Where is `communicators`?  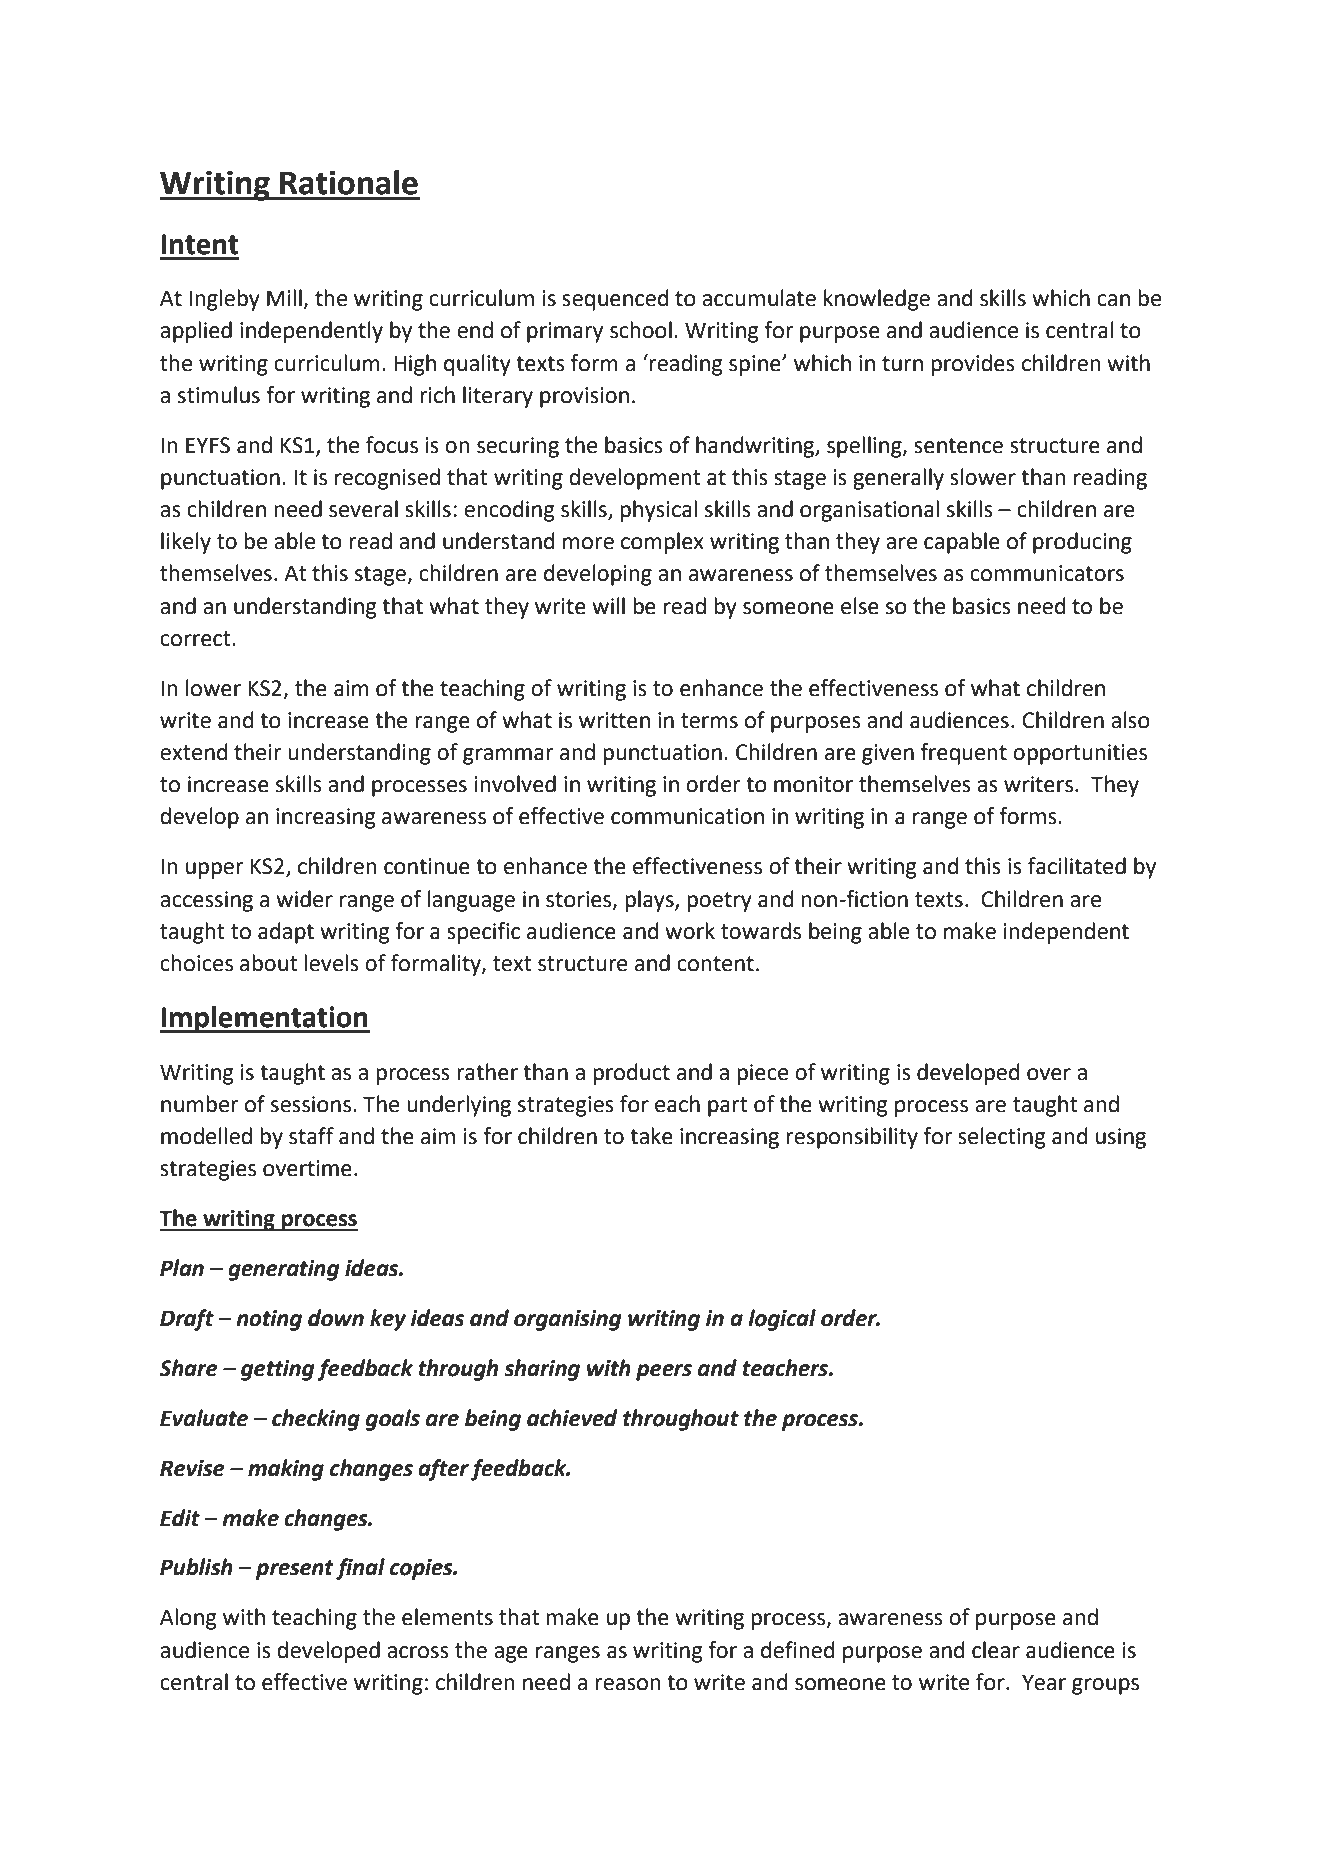
communicators is located at coordinates (1047, 573).
